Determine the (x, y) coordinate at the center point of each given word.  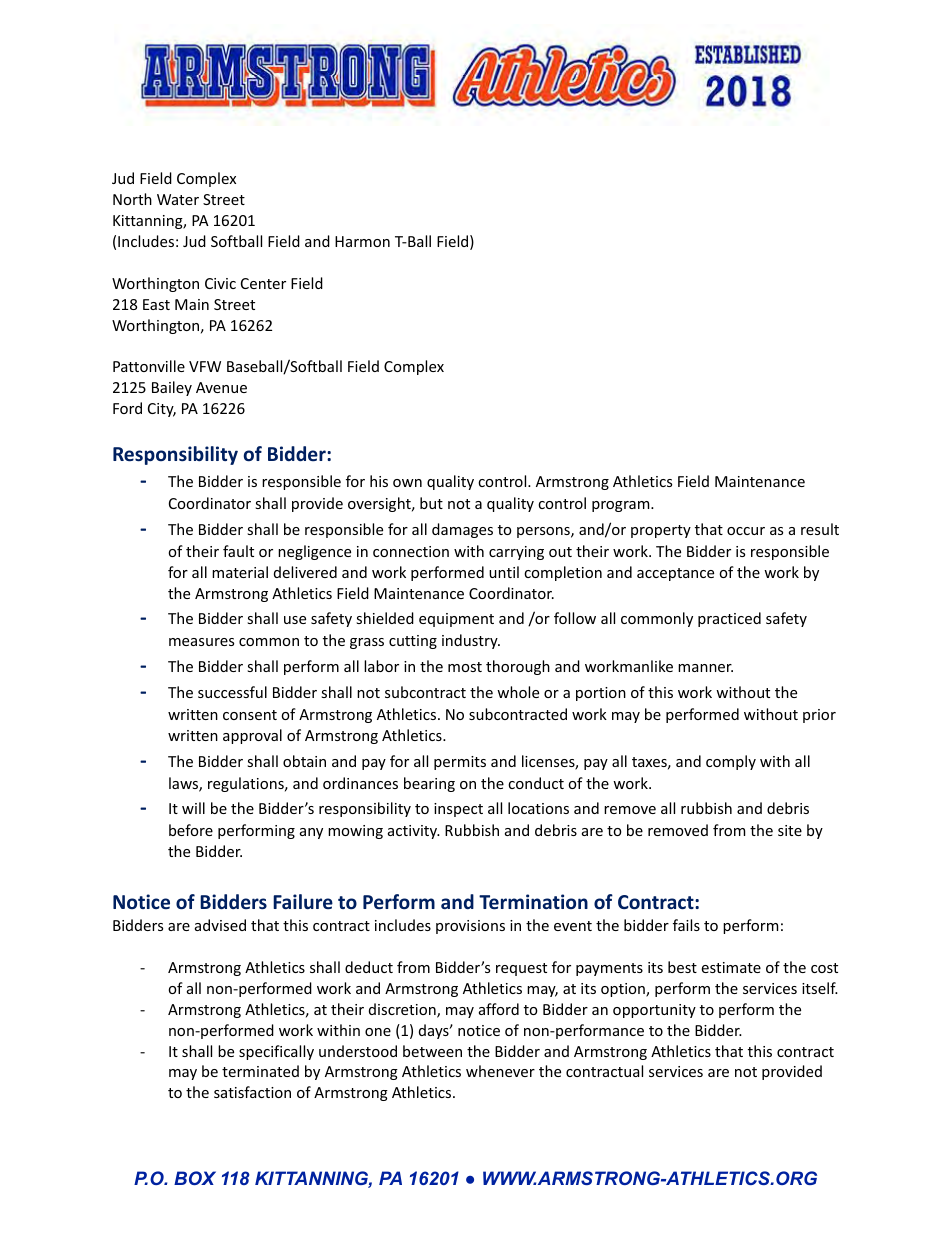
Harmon (362, 241)
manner (705, 668)
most (465, 667)
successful (232, 692)
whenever (500, 1071)
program (620, 506)
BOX (195, 1178)
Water (178, 199)
